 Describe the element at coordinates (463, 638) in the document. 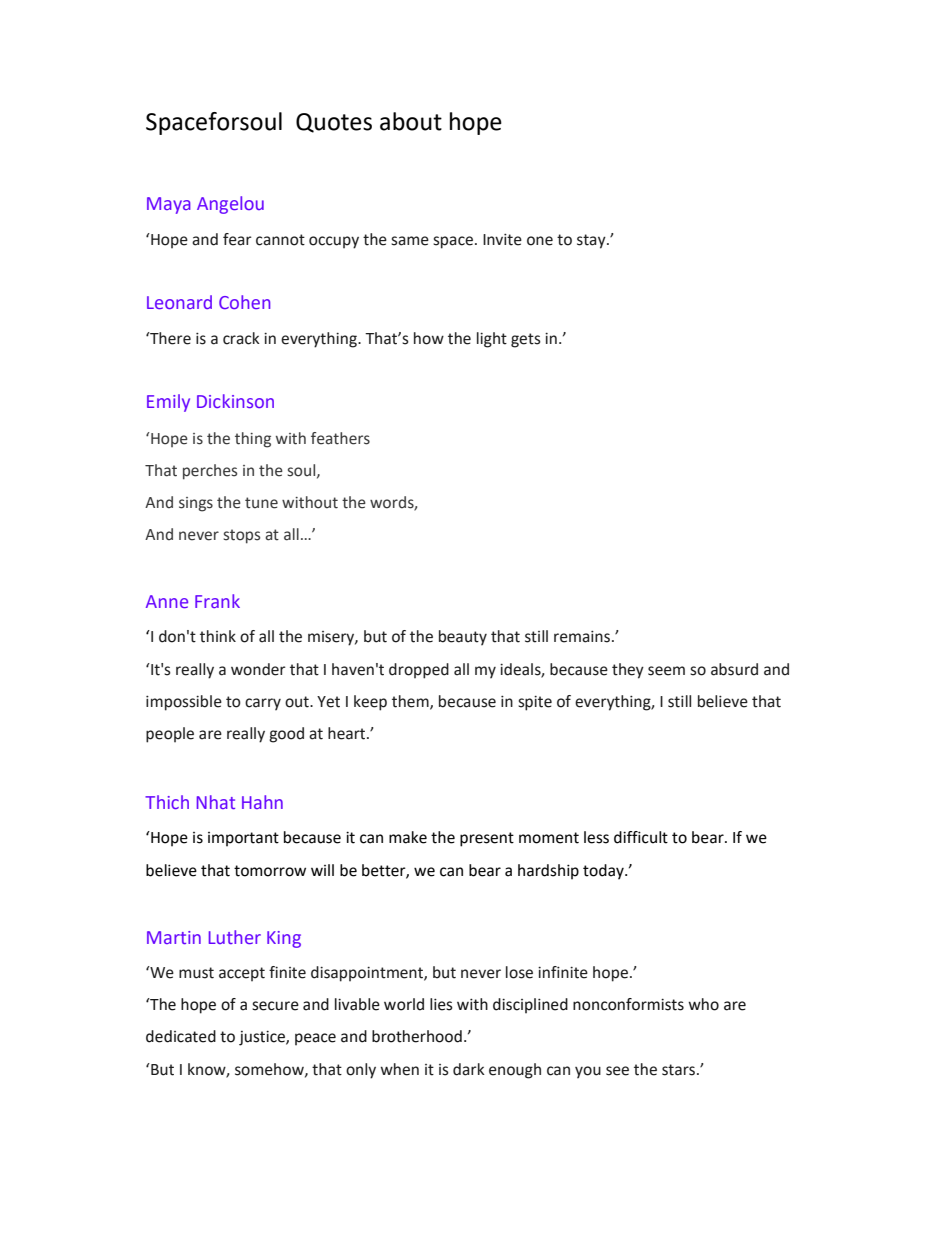

I see `beauty` at that location.
